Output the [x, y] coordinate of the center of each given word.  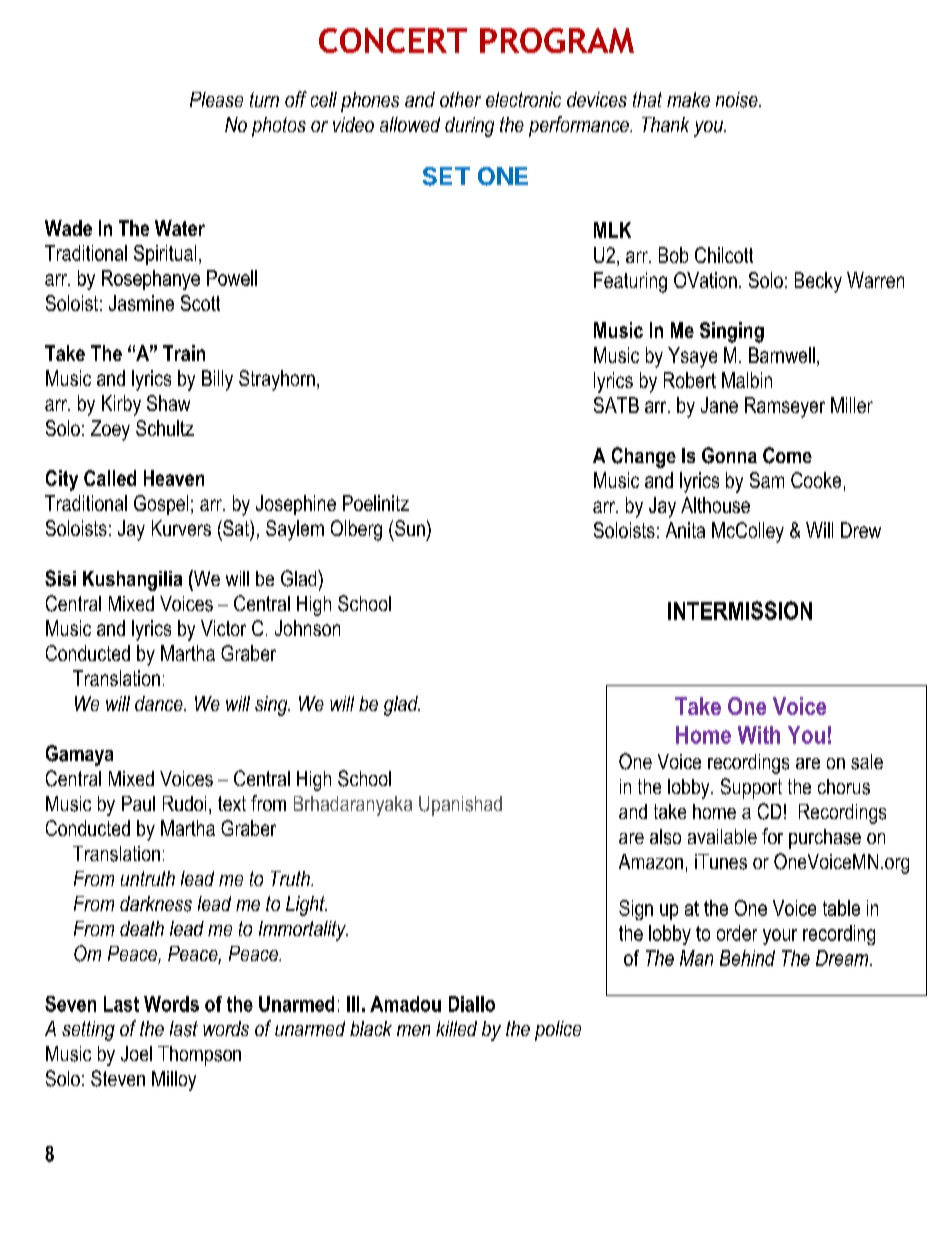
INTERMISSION [740, 610]
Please [216, 99]
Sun [410, 528]
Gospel [161, 505]
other [460, 99]
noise [738, 100]
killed [456, 1028]
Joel [136, 1054]
